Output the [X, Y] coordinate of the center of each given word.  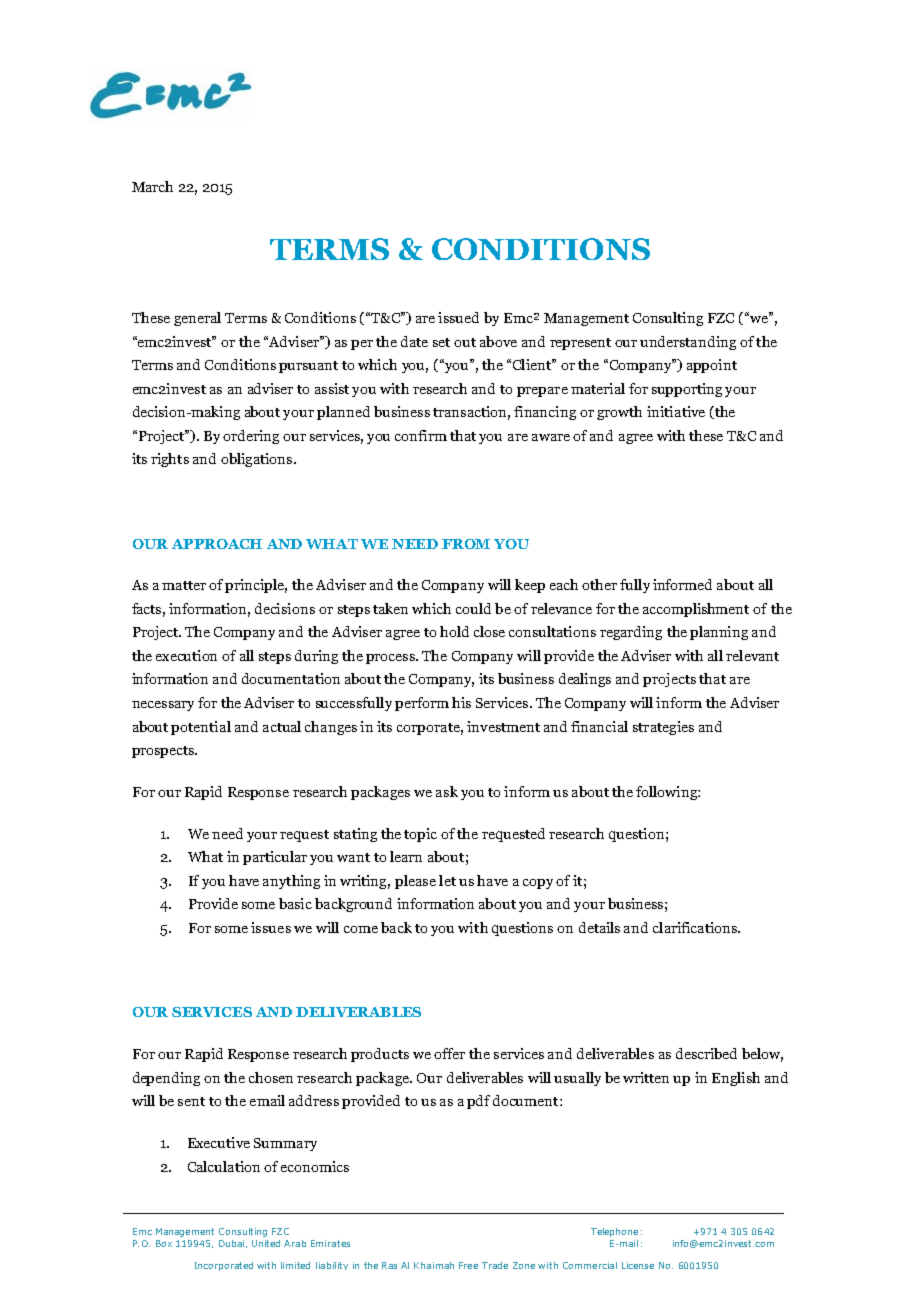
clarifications [696, 927]
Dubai [231, 1243]
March [152, 186]
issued [458, 317]
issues [271, 927]
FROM [466, 544]
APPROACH [217, 544]
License [638, 1265]
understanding [688, 343]
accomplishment [696, 610]
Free [468, 1265]
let [447, 880]
